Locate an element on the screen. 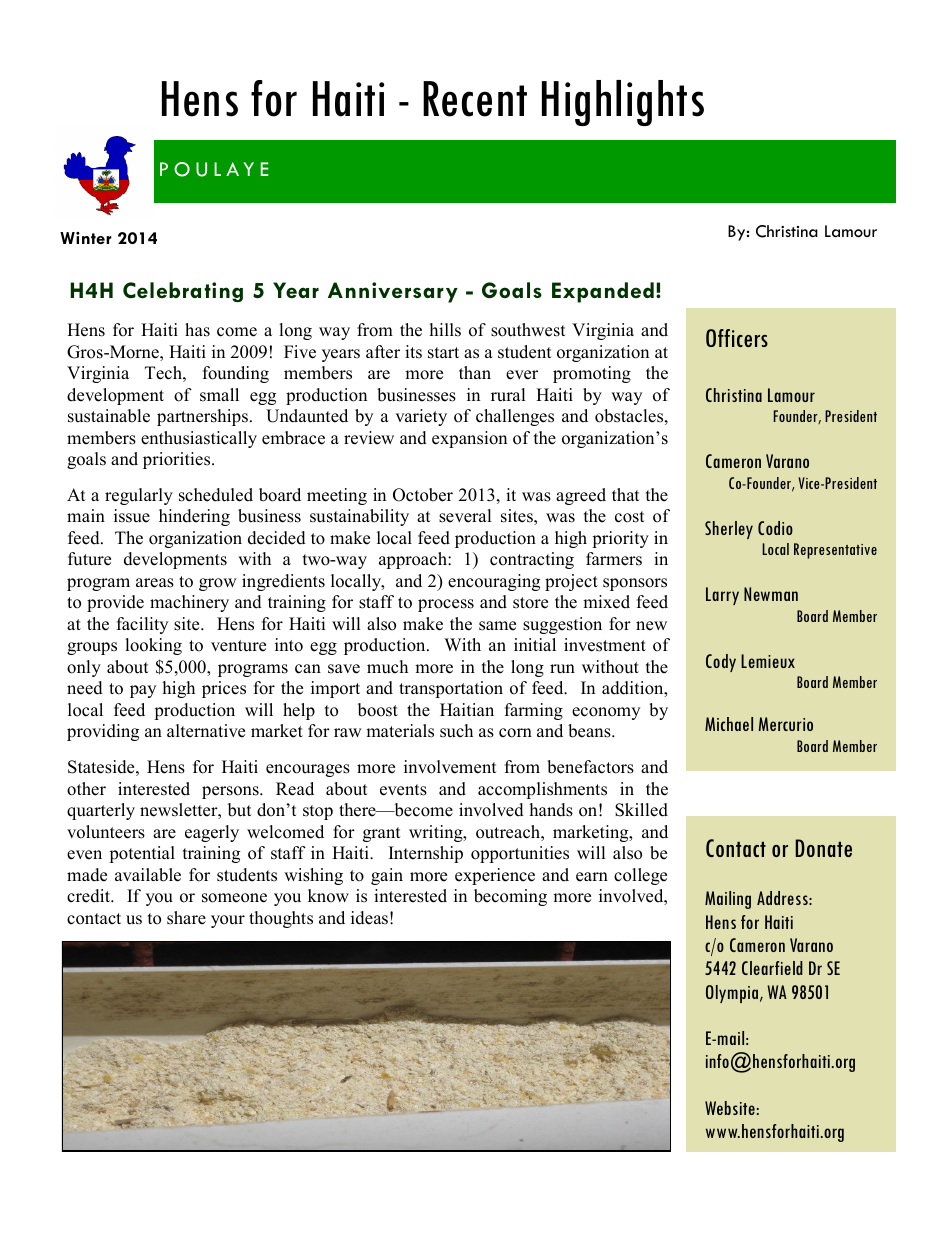 Image resolution: width=952 pixels, height=1233 pixels. Cody is located at coordinates (721, 663).
